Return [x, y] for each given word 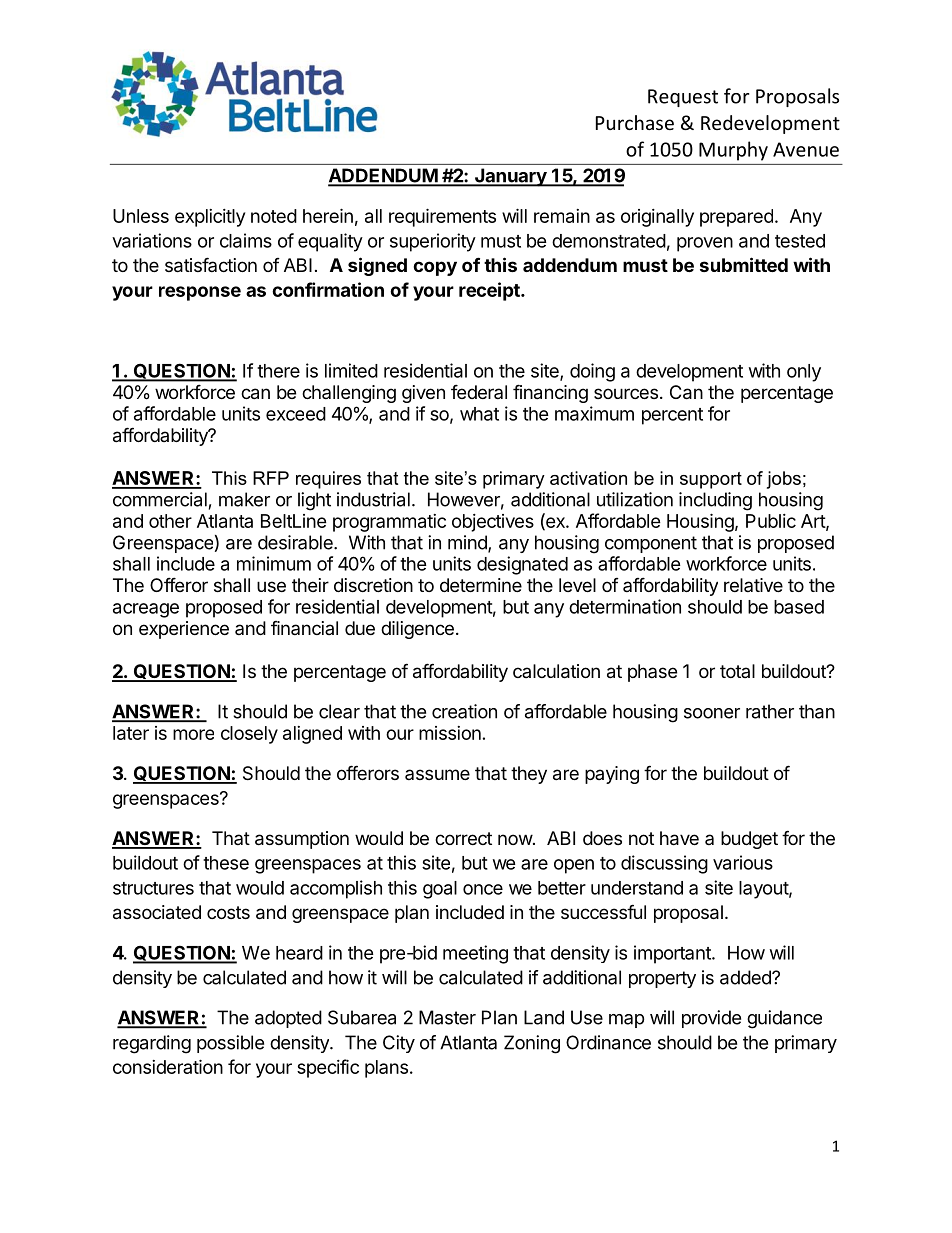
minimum [274, 563]
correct [463, 838]
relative [753, 585]
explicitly [210, 218]
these [226, 863]
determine [481, 585]
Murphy [733, 151]
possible [230, 1044]
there [278, 371]
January [510, 177]
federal [479, 391]
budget [749, 840]
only [804, 373]
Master [447, 1017]
